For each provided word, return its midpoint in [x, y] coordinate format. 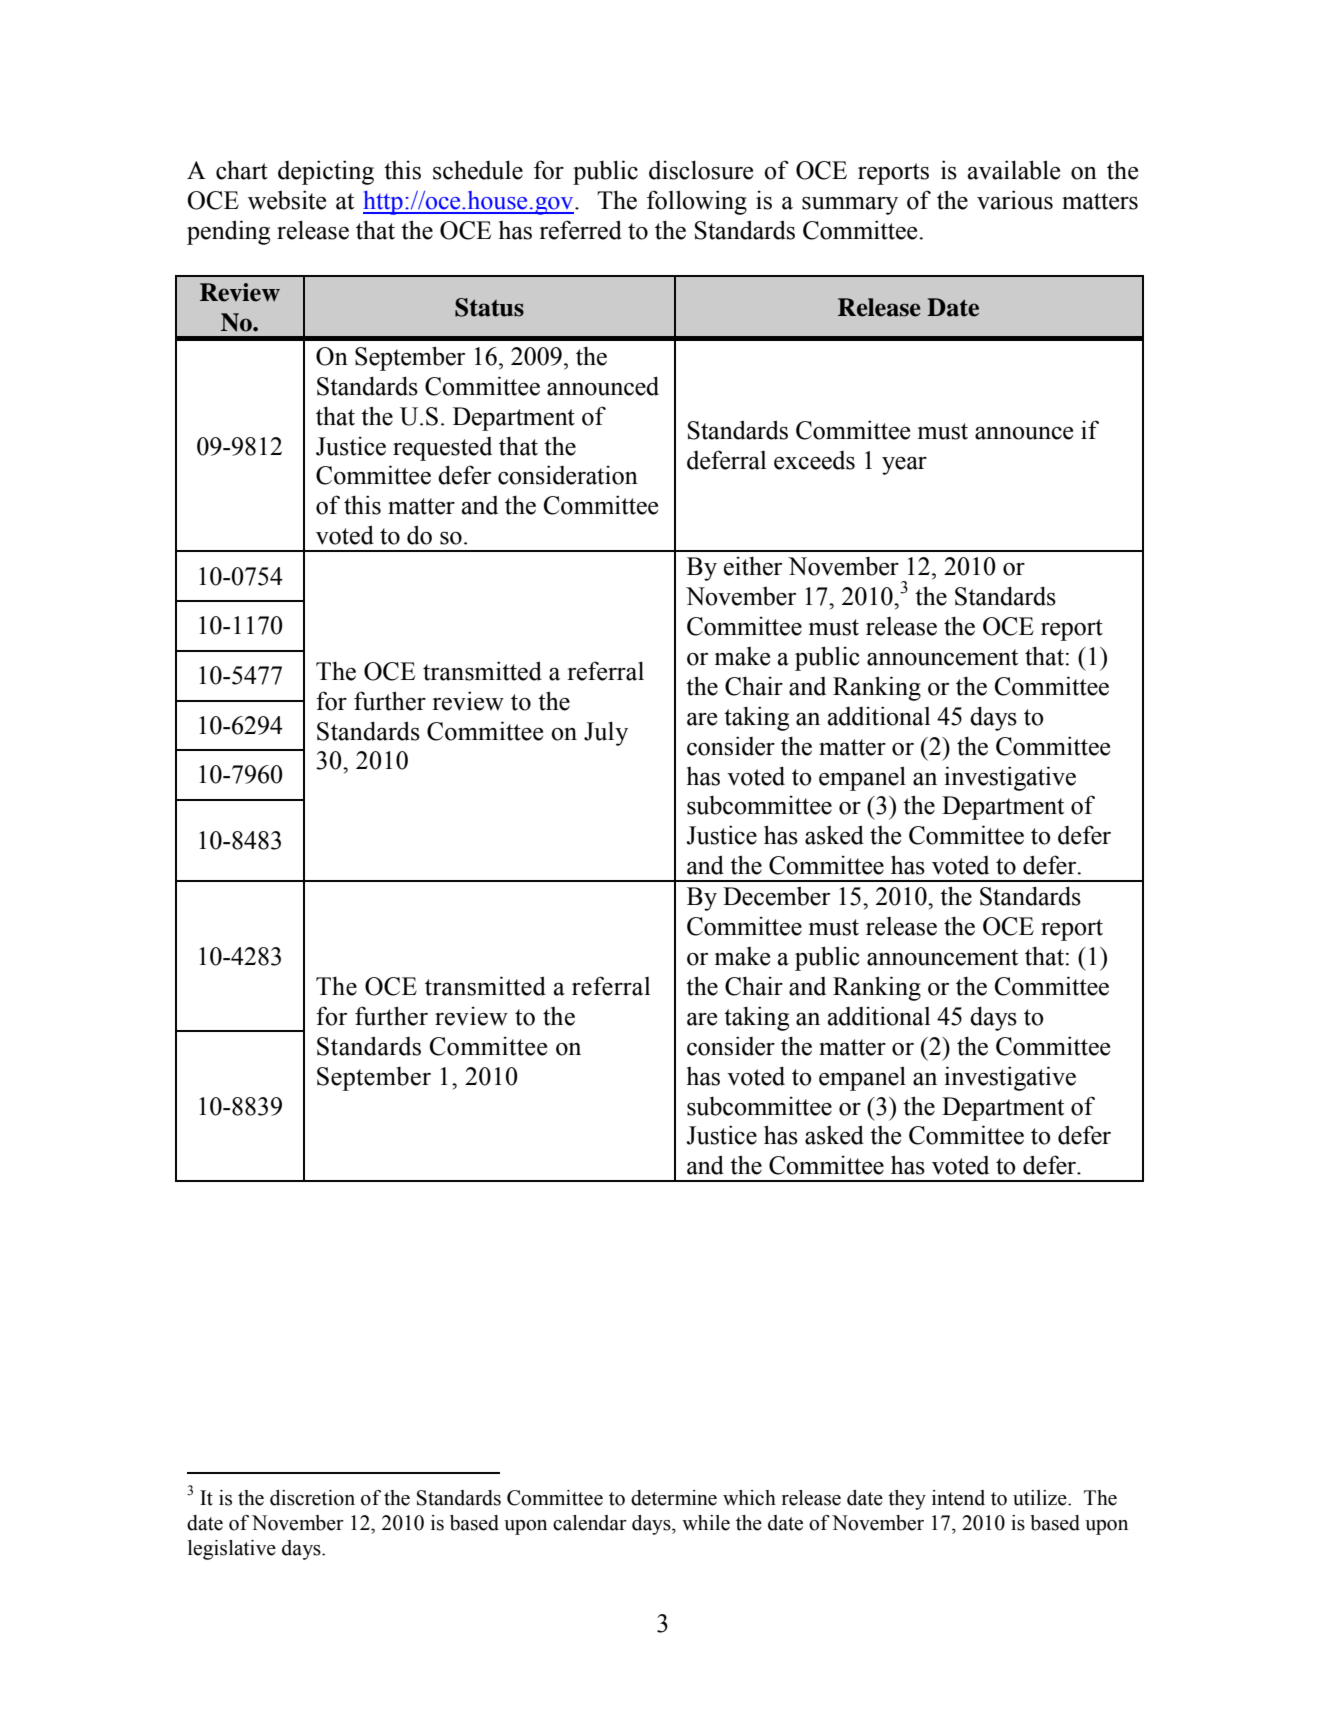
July [606, 733]
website [287, 200]
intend [958, 1498]
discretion [312, 1498]
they [907, 1500]
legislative [232, 1550]
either [753, 566]
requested [442, 449]
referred [580, 230]
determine [674, 1498]
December [776, 896]
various [1015, 200]
